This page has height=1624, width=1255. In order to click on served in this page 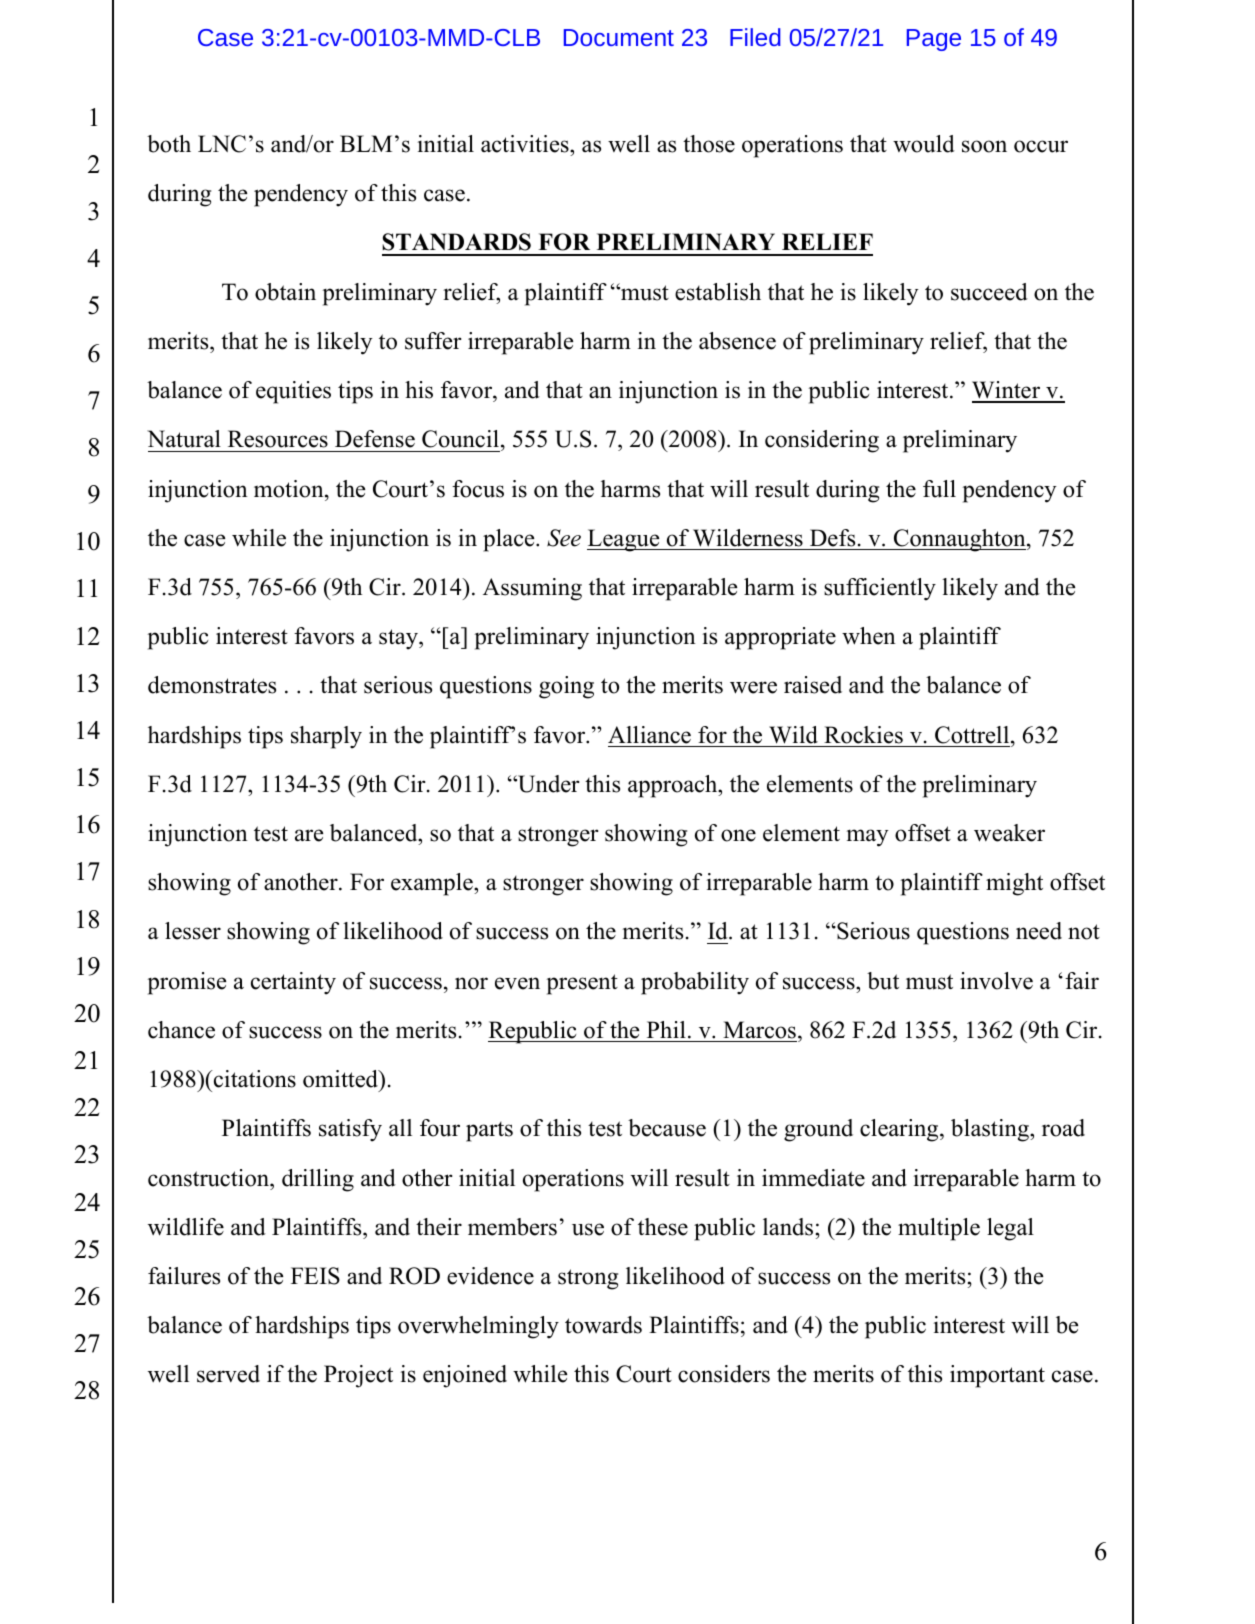, I will do `click(228, 1374)`.
